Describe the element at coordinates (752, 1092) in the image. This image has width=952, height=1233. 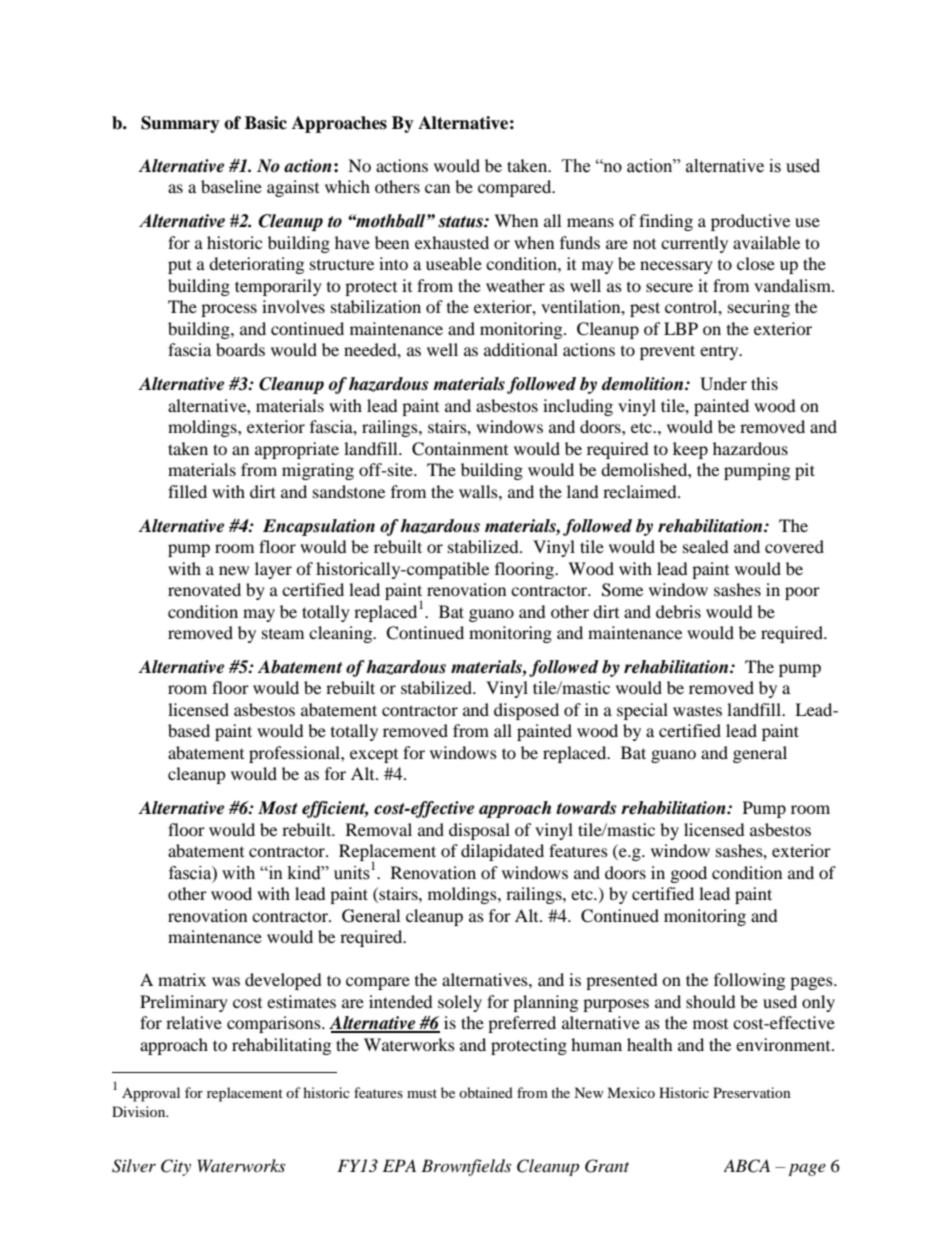
I see `Preservation` at that location.
